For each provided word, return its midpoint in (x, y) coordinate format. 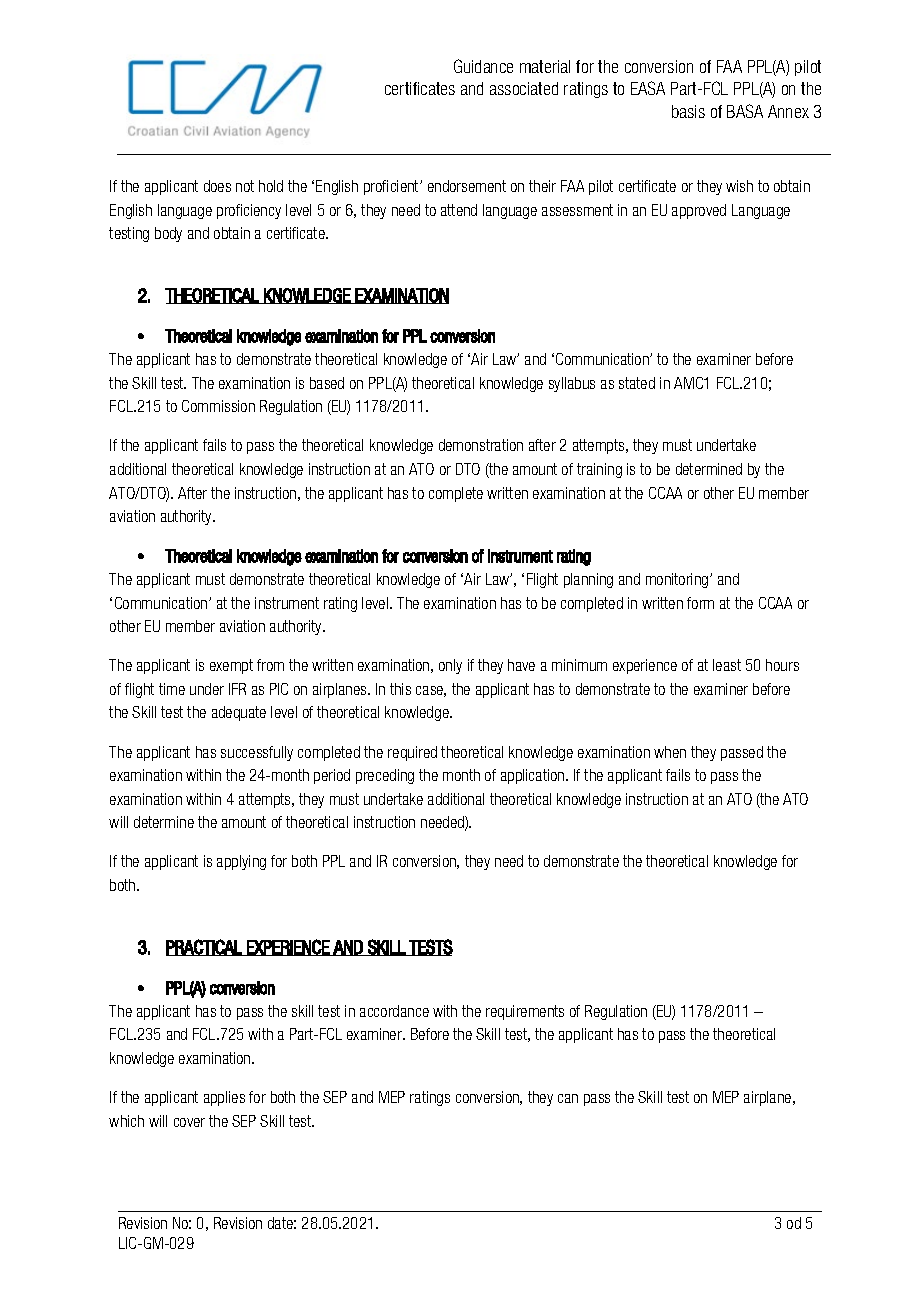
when (670, 752)
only (450, 666)
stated (637, 383)
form (700, 603)
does (217, 186)
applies (224, 1098)
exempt (231, 666)
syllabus (572, 384)
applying (241, 862)
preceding (385, 776)
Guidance (483, 66)
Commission (218, 406)
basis (688, 111)
